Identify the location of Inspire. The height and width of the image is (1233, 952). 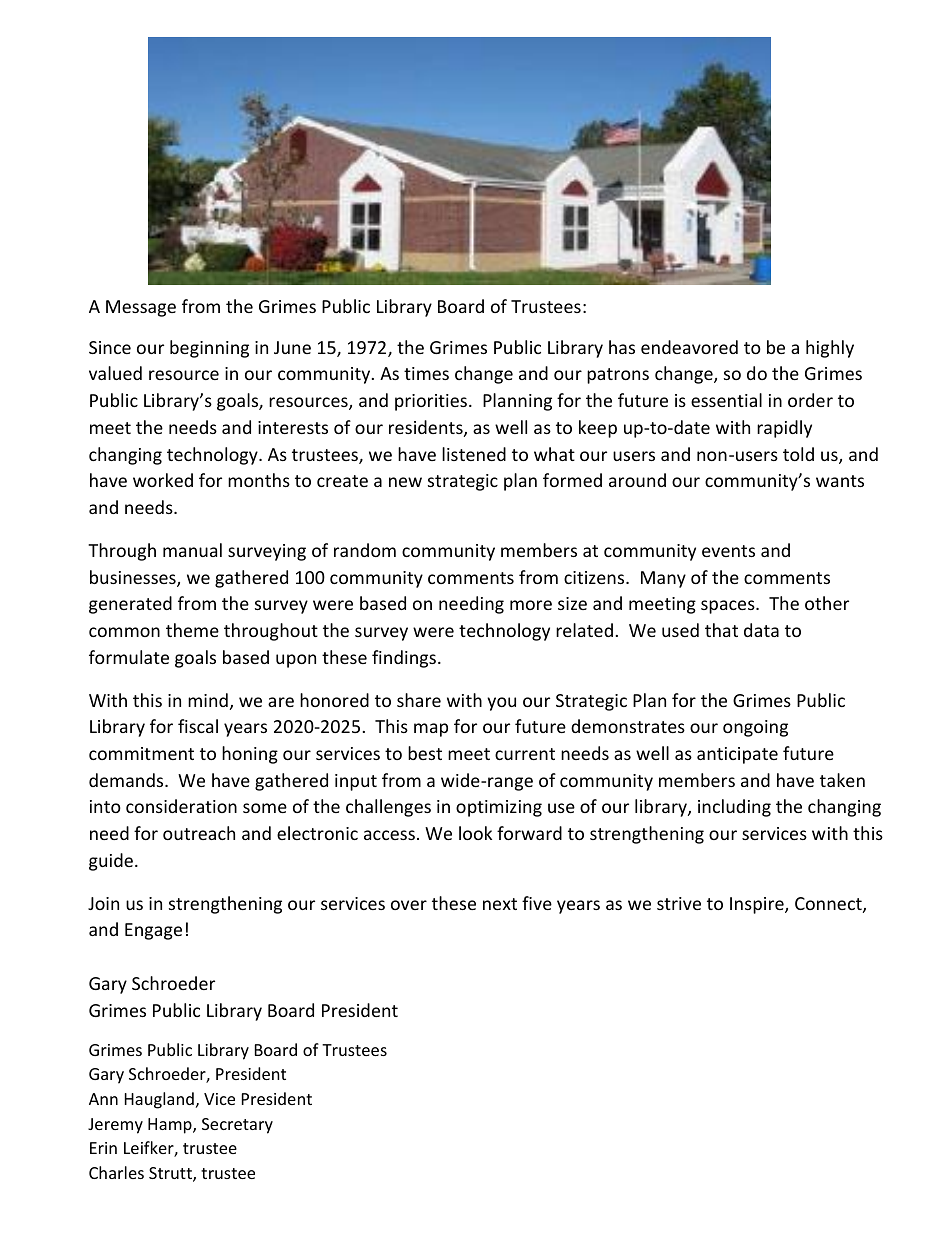
(758, 905).
